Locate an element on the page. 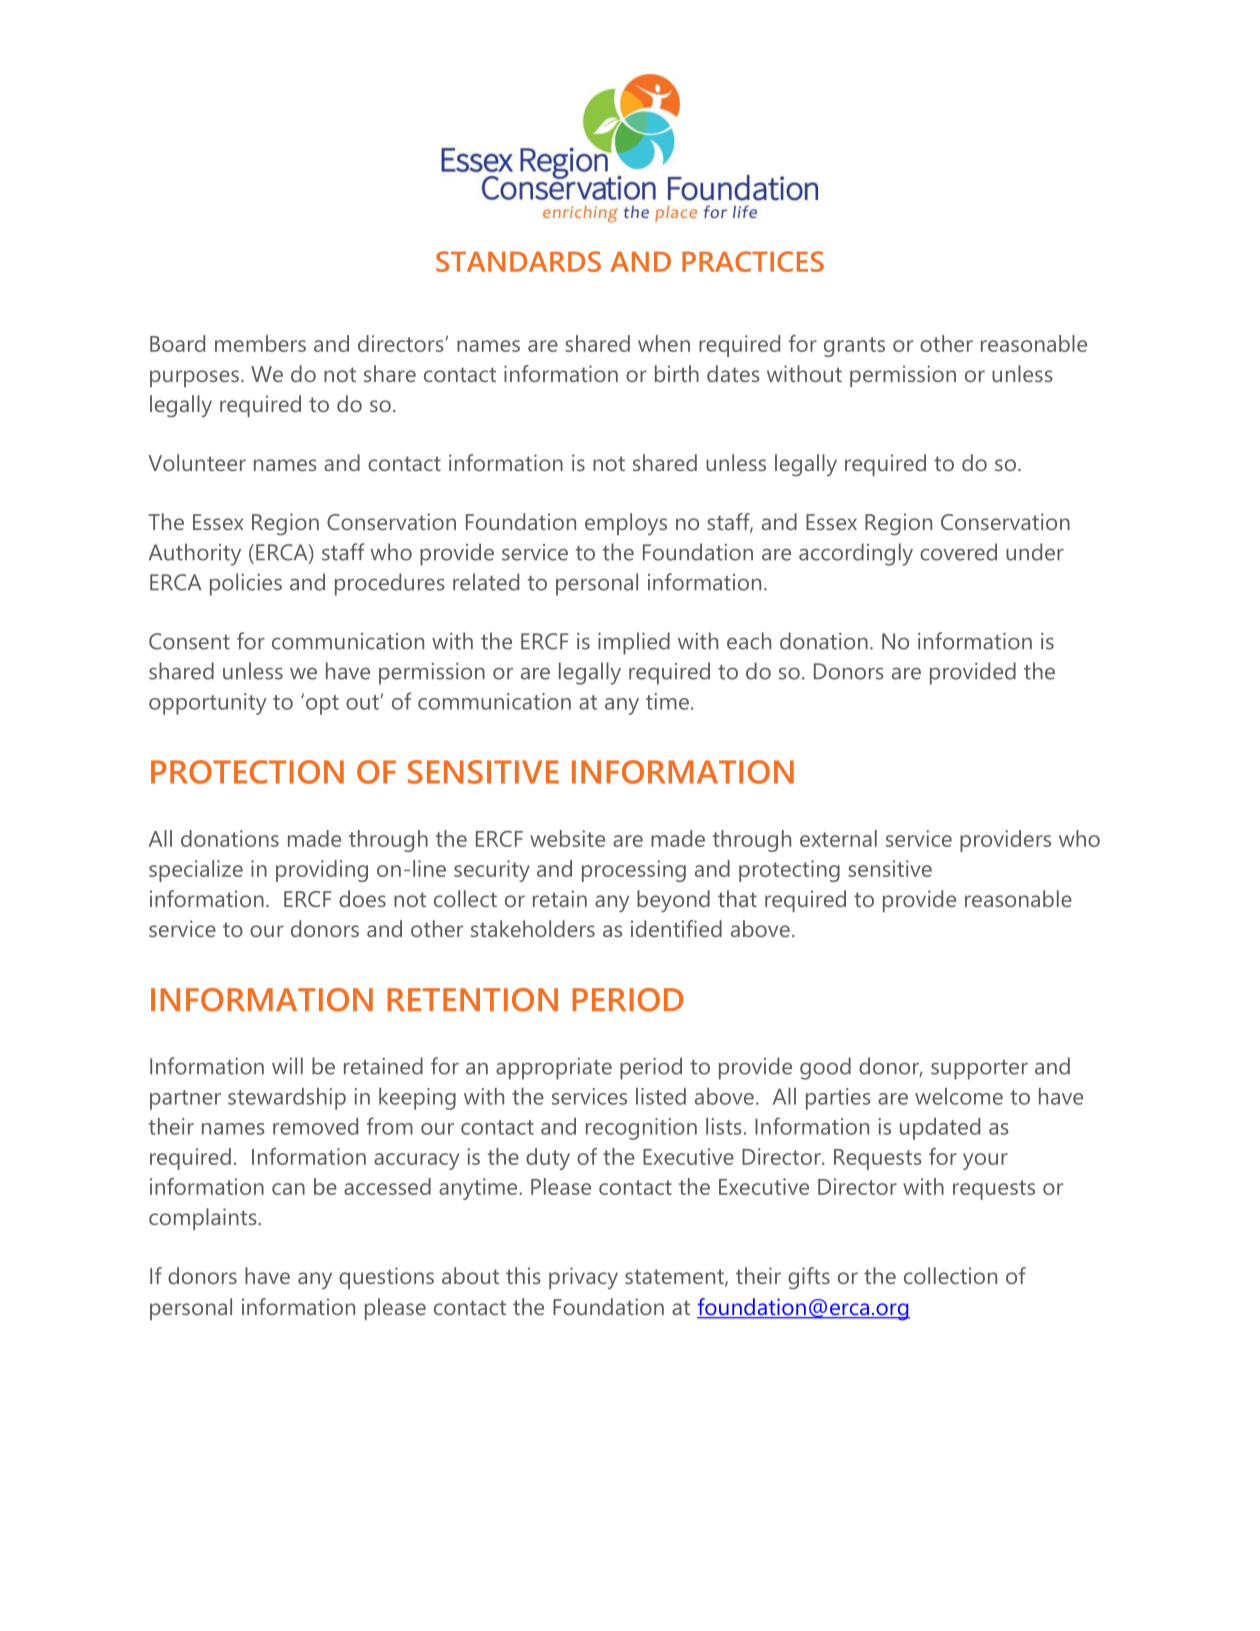  policies is located at coordinates (246, 584).
